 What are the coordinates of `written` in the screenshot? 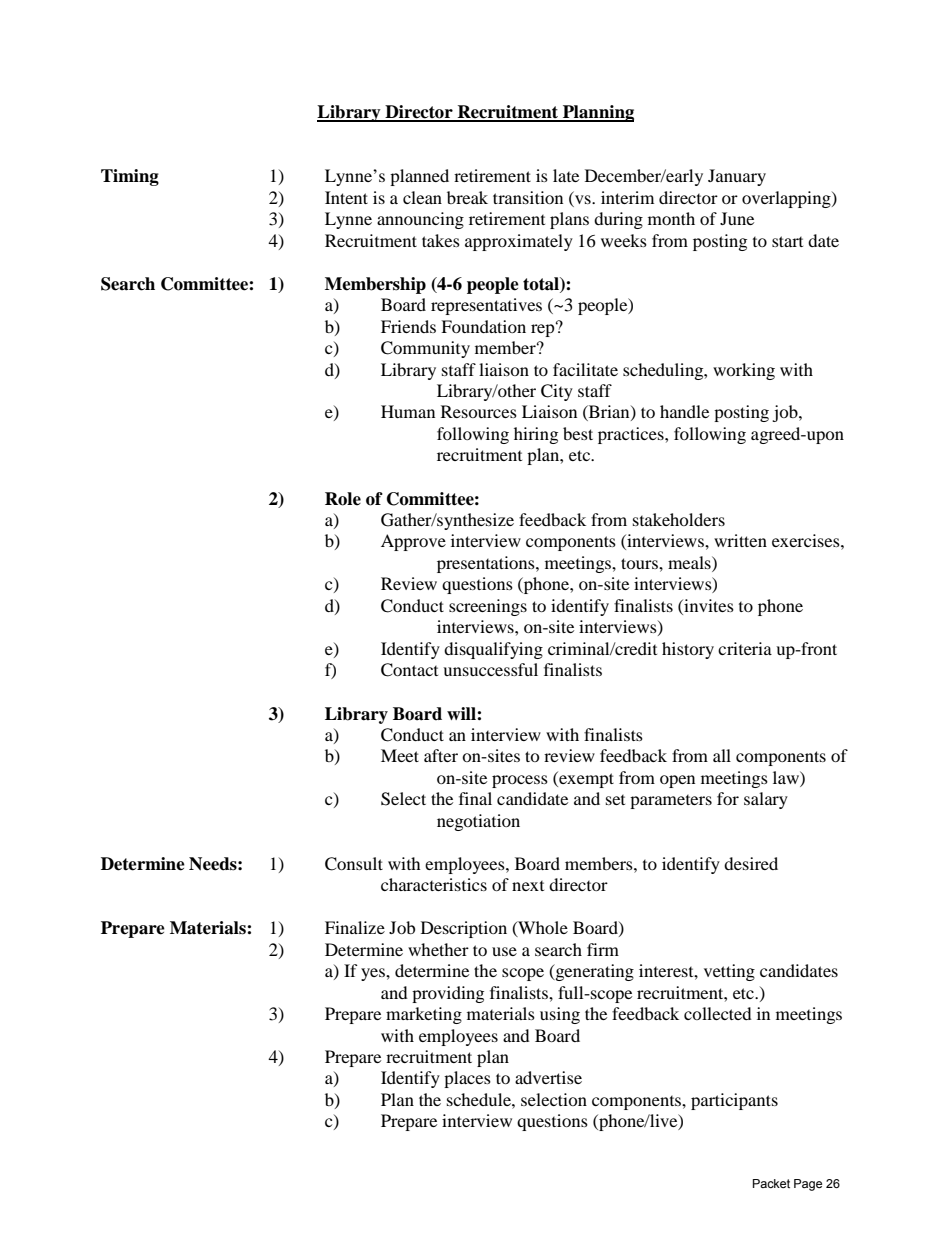 It's located at (740, 540).
